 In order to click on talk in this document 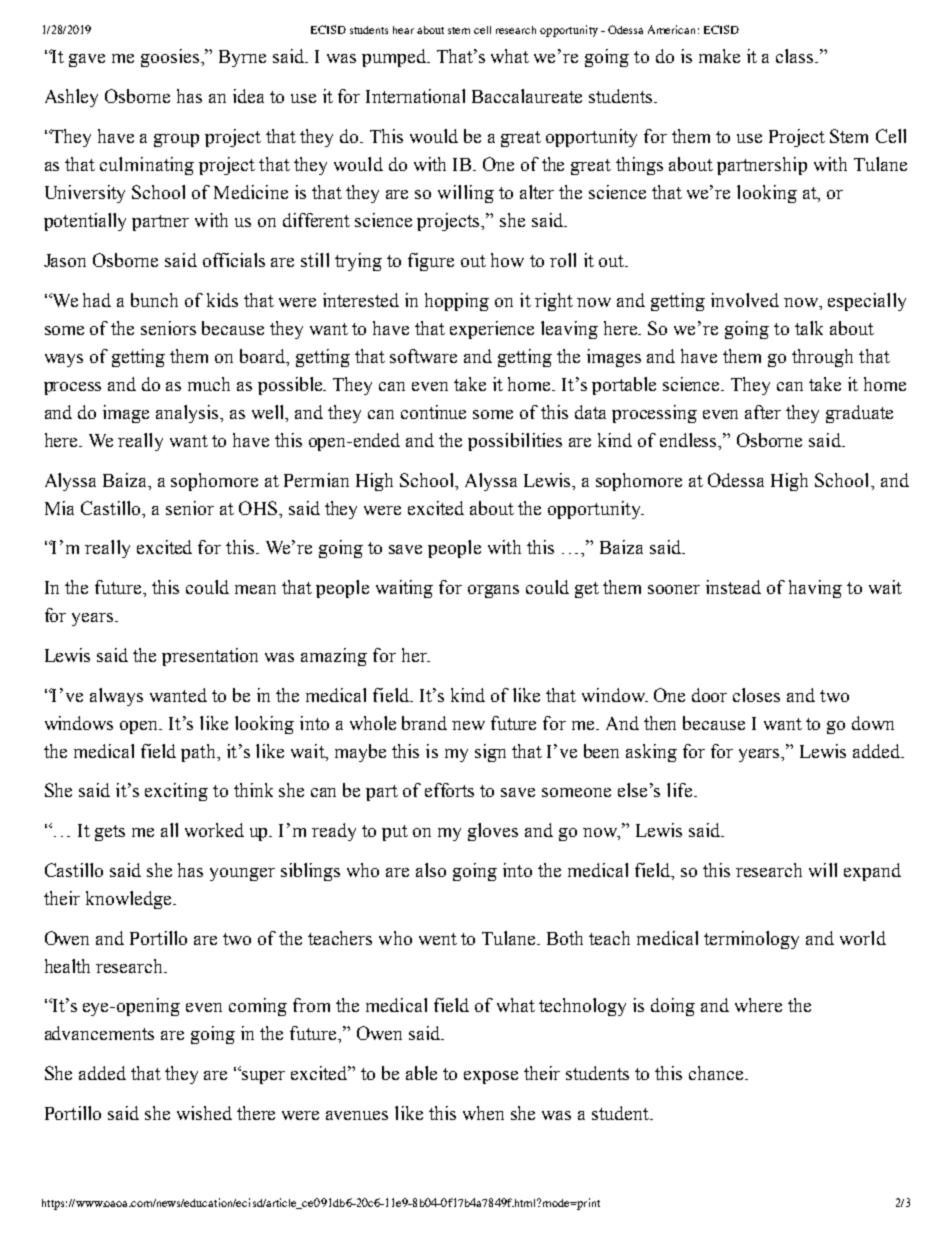, I will do `click(809, 328)`.
